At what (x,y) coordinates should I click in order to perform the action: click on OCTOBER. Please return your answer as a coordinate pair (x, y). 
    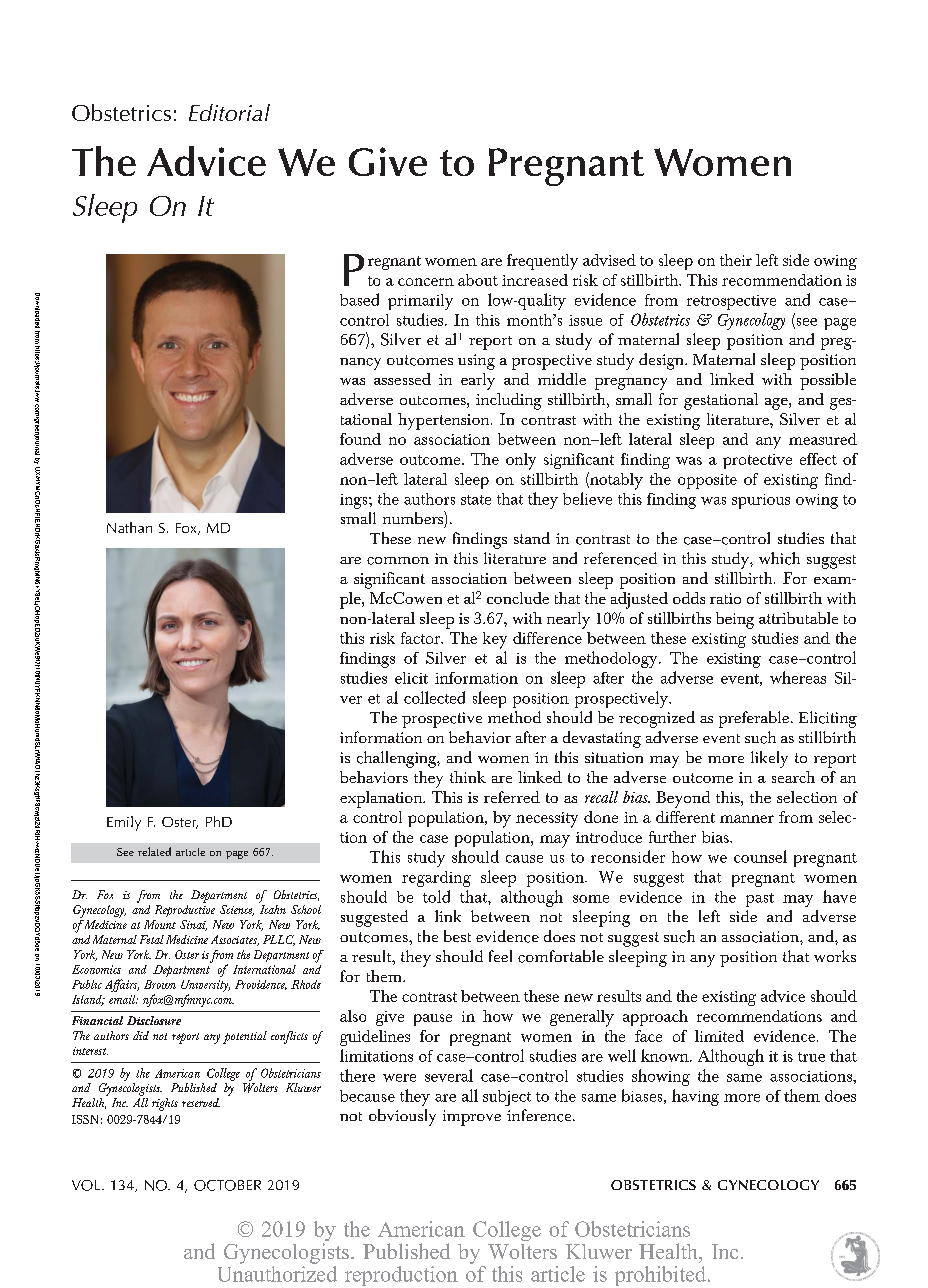
    Looking at the image, I should click on (227, 1185).
